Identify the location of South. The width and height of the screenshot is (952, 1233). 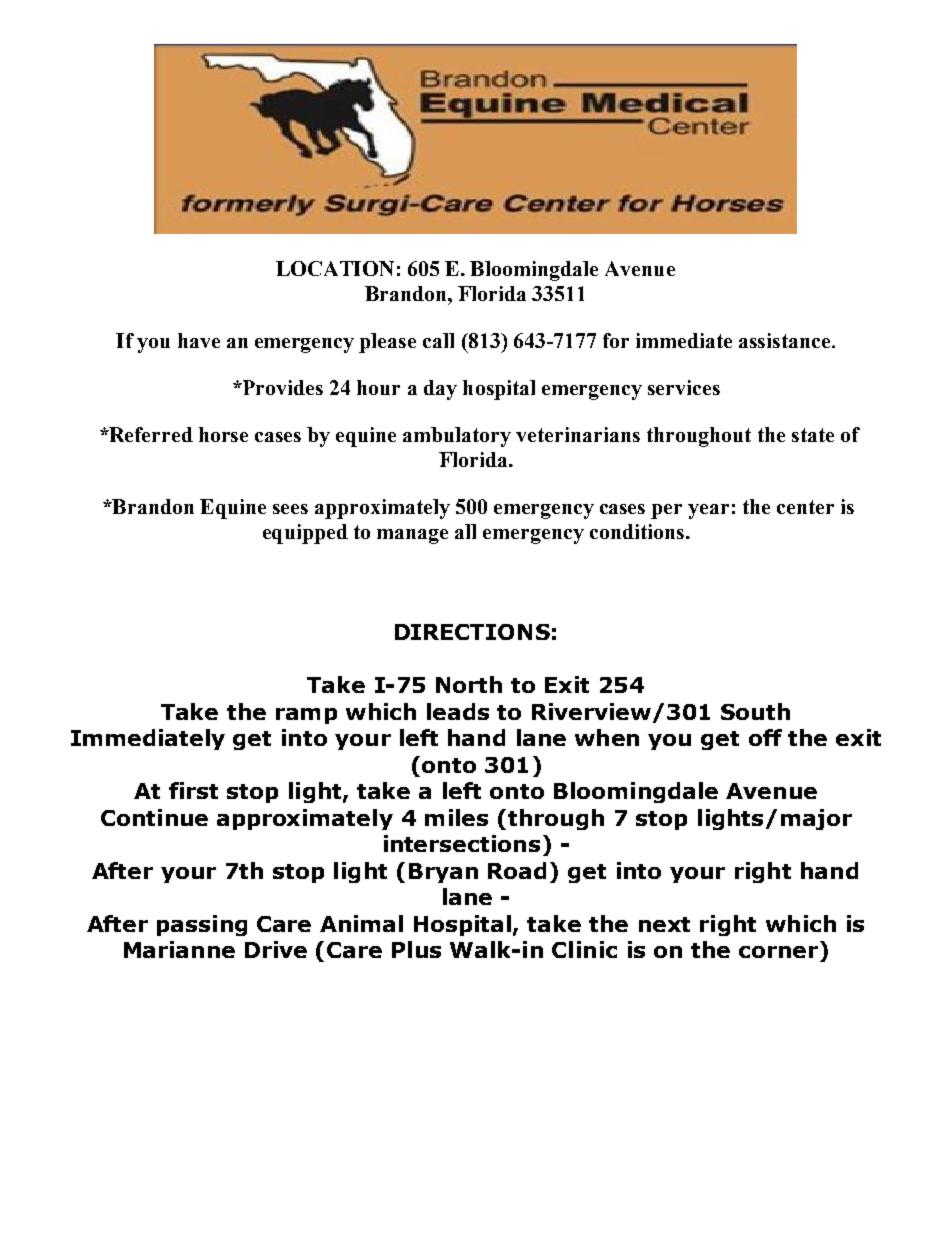
(755, 711).
